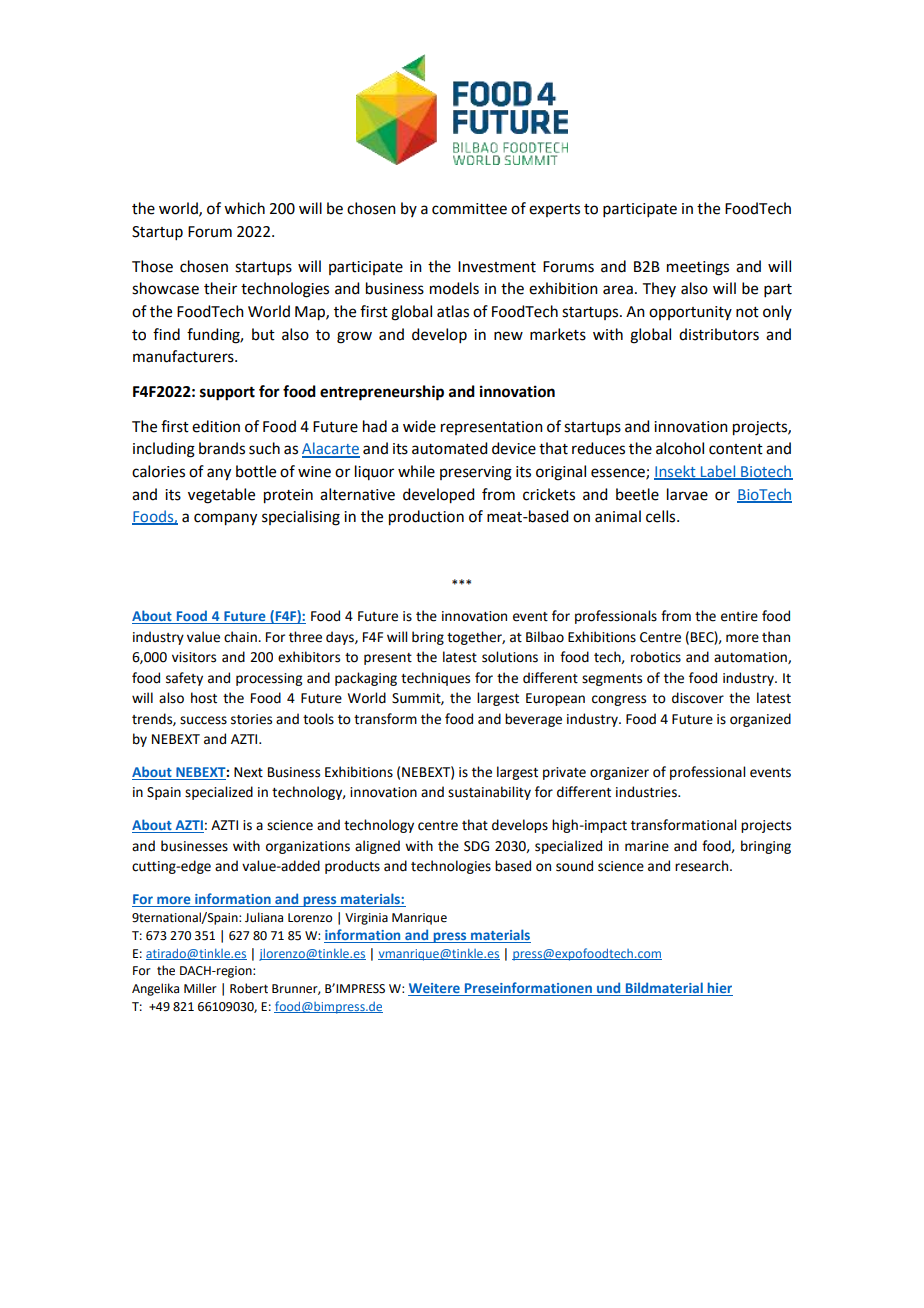 The height and width of the document is (1308, 924). Describe the element at coordinates (647, 792) in the document. I see `industries` at that location.
